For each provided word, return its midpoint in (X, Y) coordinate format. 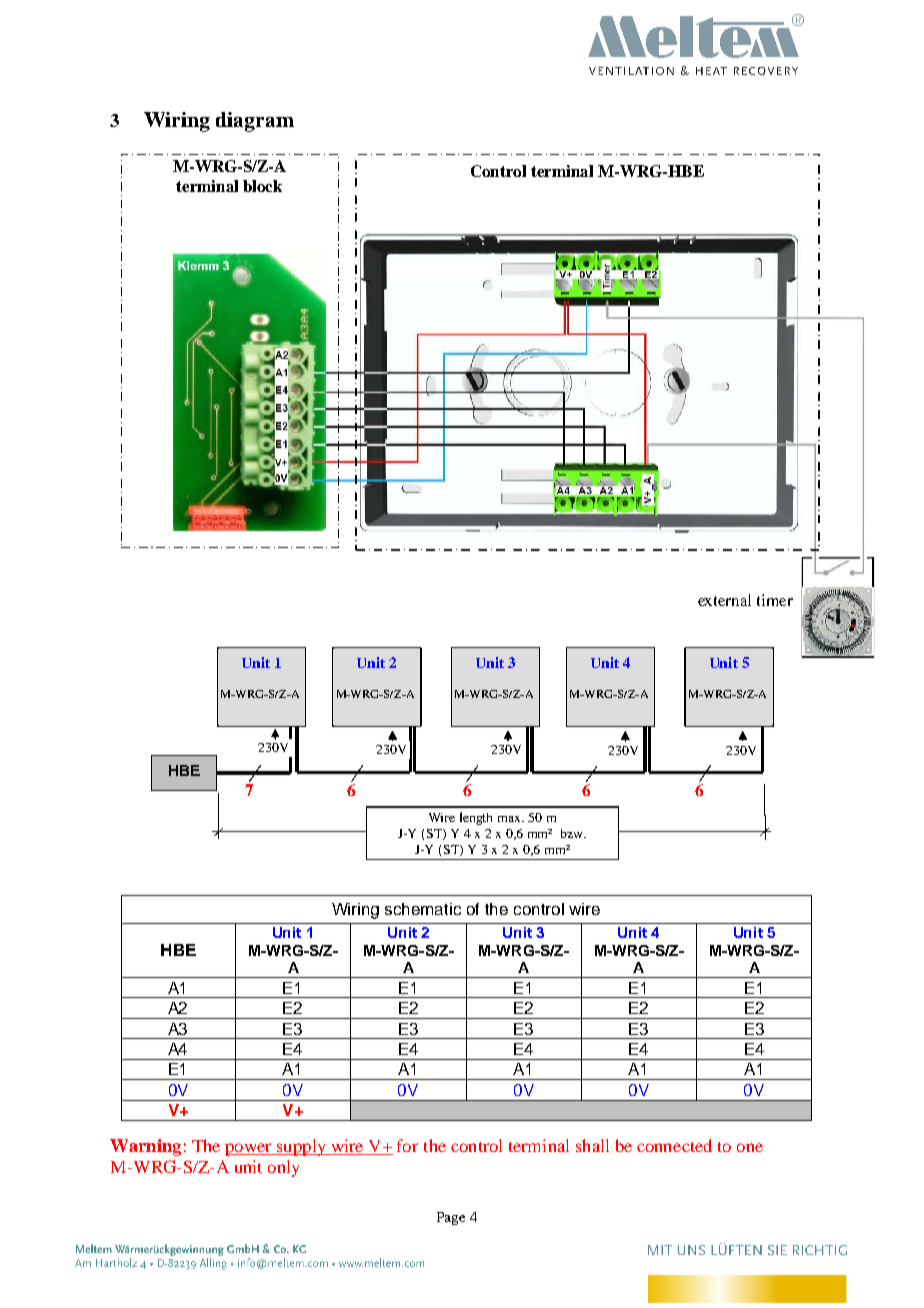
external (724, 600)
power (249, 1149)
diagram (255, 122)
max (511, 819)
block (262, 186)
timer (775, 600)
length (476, 818)
